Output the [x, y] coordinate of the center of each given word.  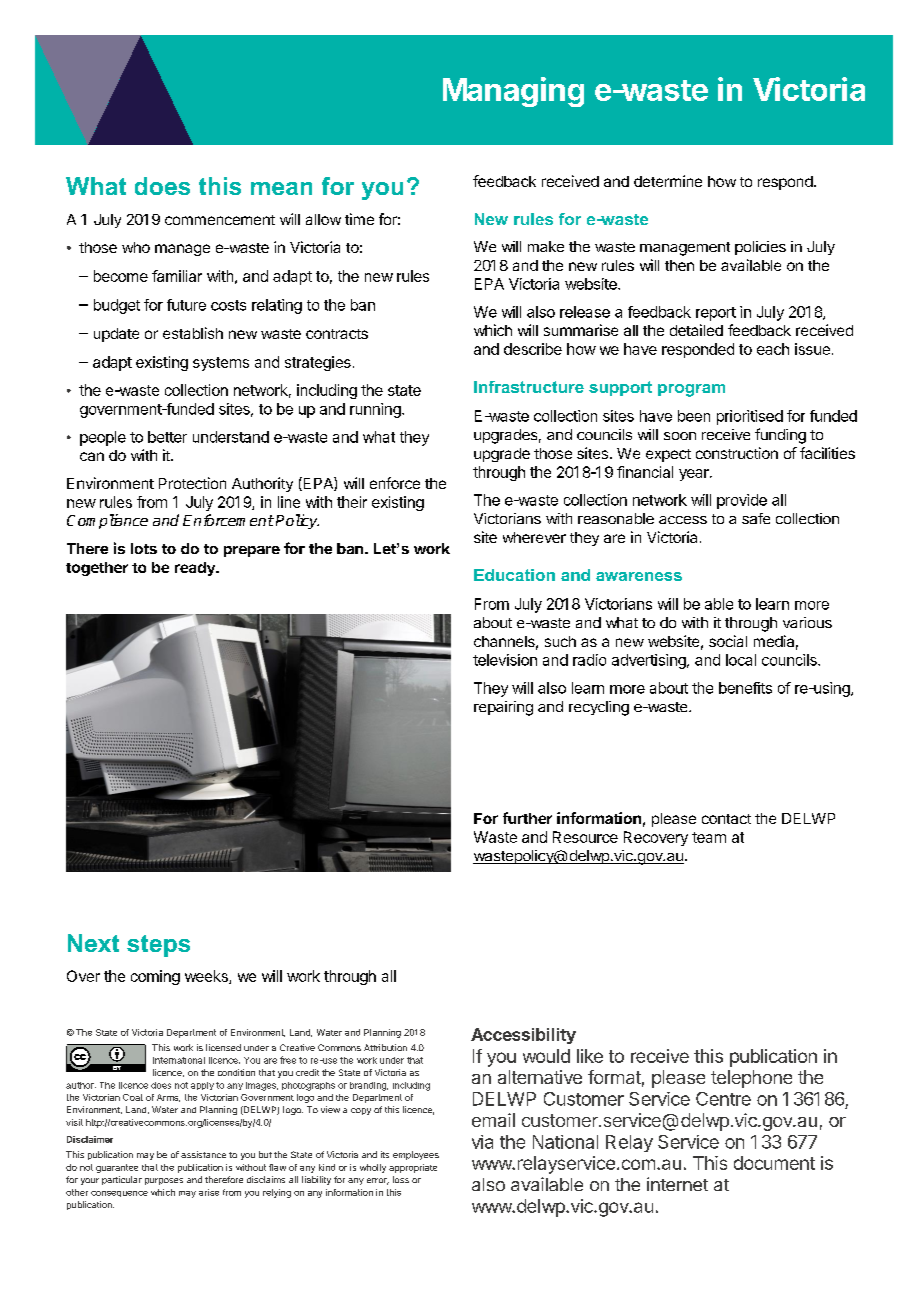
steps [158, 946]
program [691, 390]
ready [196, 569]
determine [668, 181]
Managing [513, 92]
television [505, 660]
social [728, 641]
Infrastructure [529, 387]
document [774, 1163]
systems [221, 364]
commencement [220, 220]
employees [416, 1155]
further [527, 818]
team [709, 837]
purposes [164, 1181]
